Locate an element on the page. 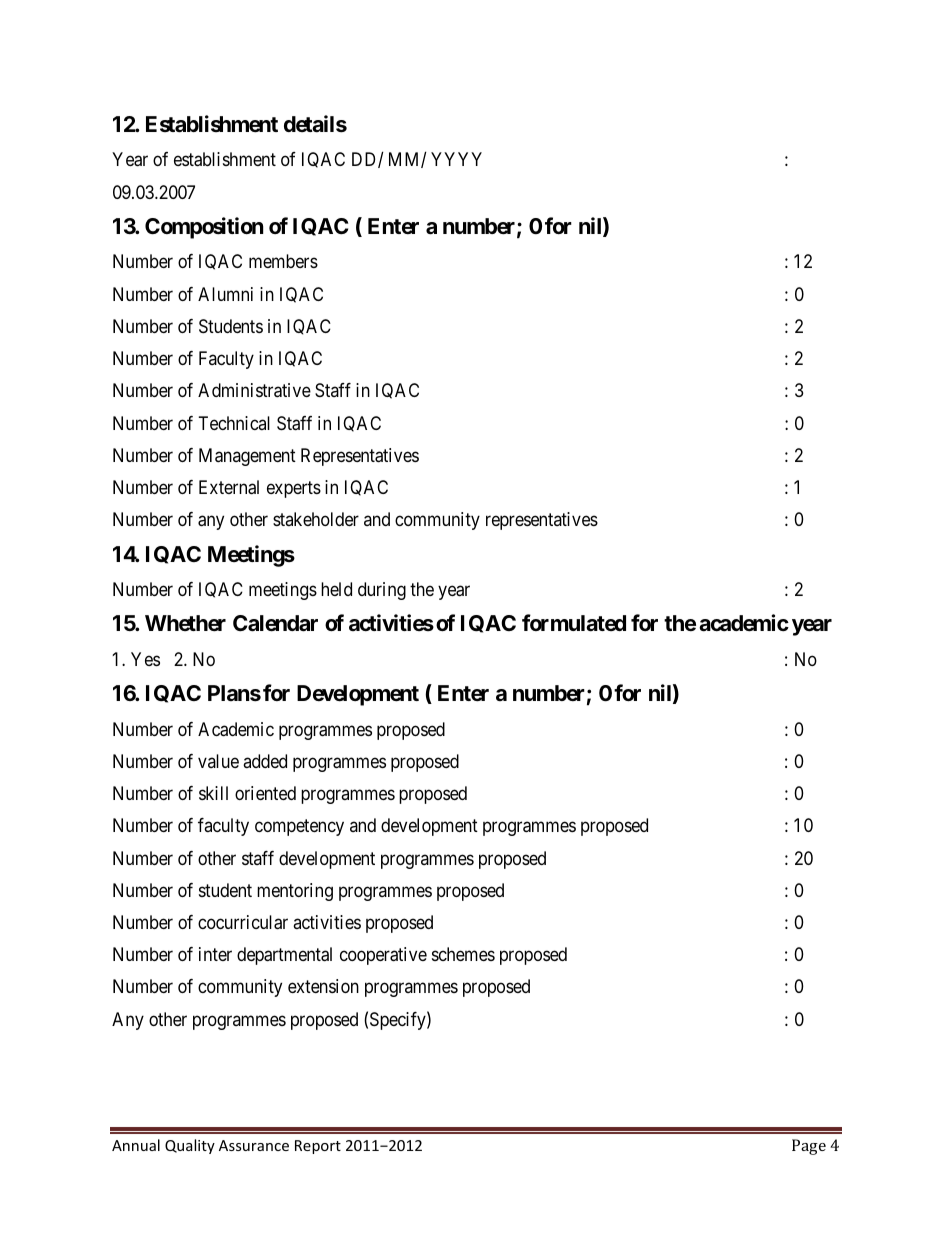  Whether is located at coordinates (185, 623).
